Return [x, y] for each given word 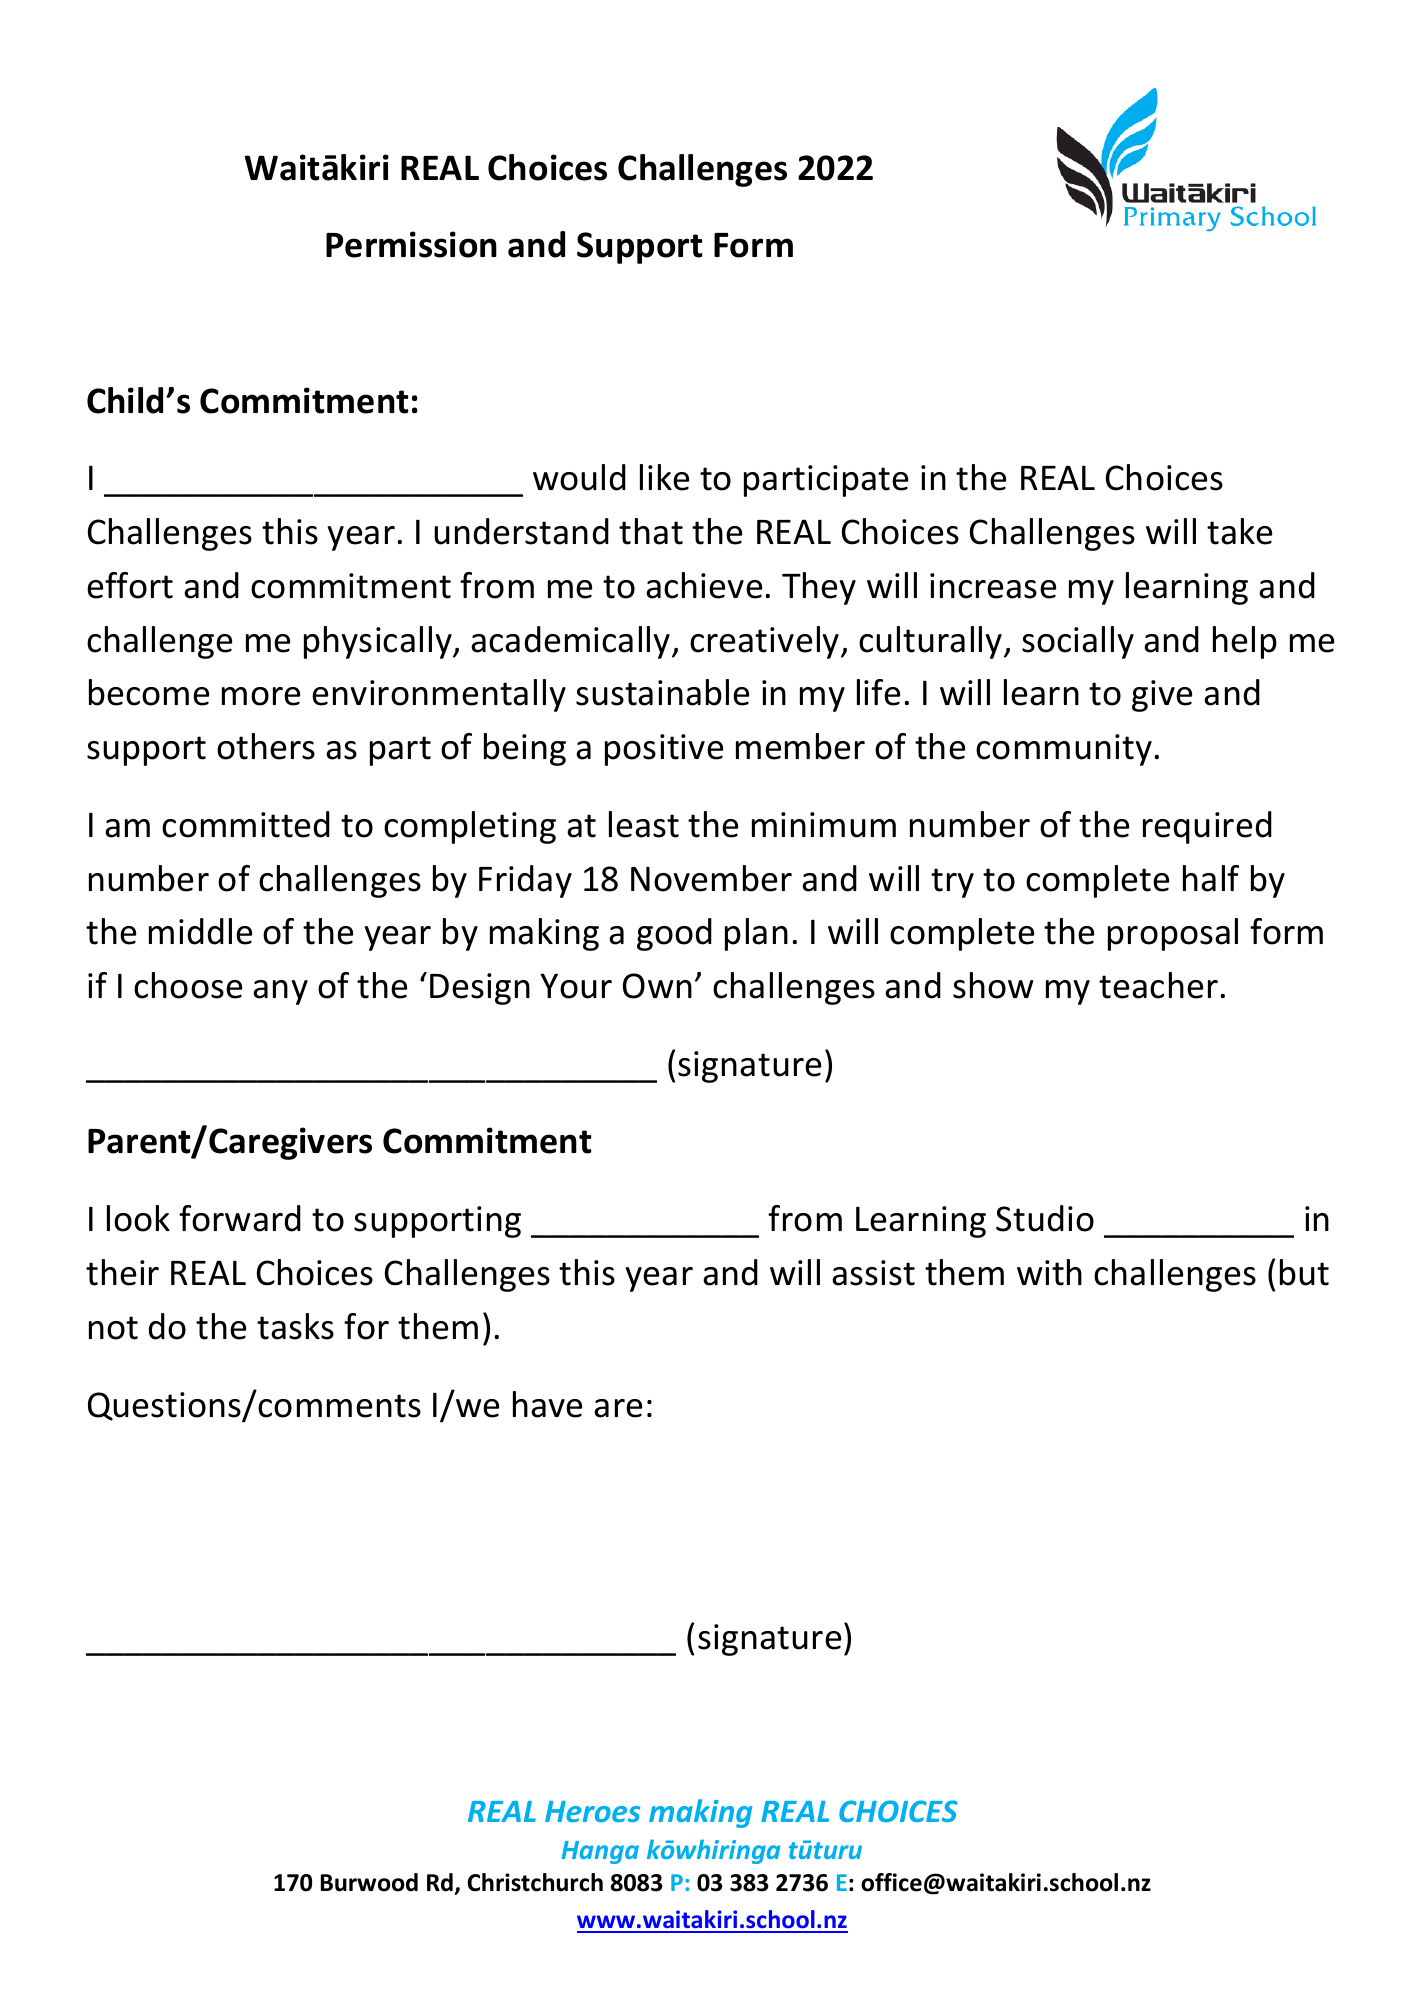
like [664, 477]
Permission [411, 244]
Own [657, 986]
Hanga [600, 1852]
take [1239, 531]
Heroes [592, 1811]
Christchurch [535, 1882]
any [280, 992]
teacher [1158, 985]
